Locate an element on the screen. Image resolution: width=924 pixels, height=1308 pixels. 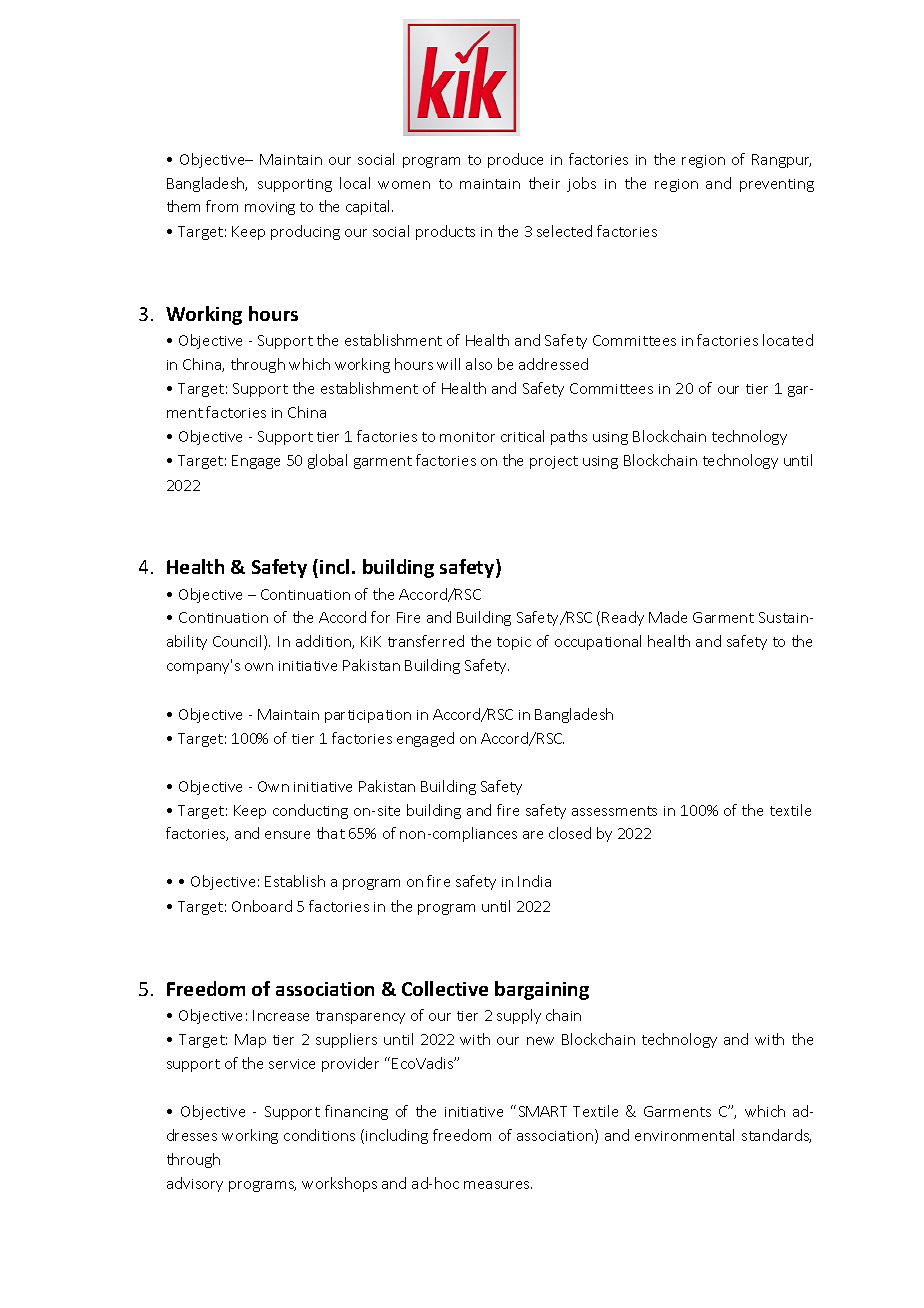
SMART is located at coordinates (543, 1111).
